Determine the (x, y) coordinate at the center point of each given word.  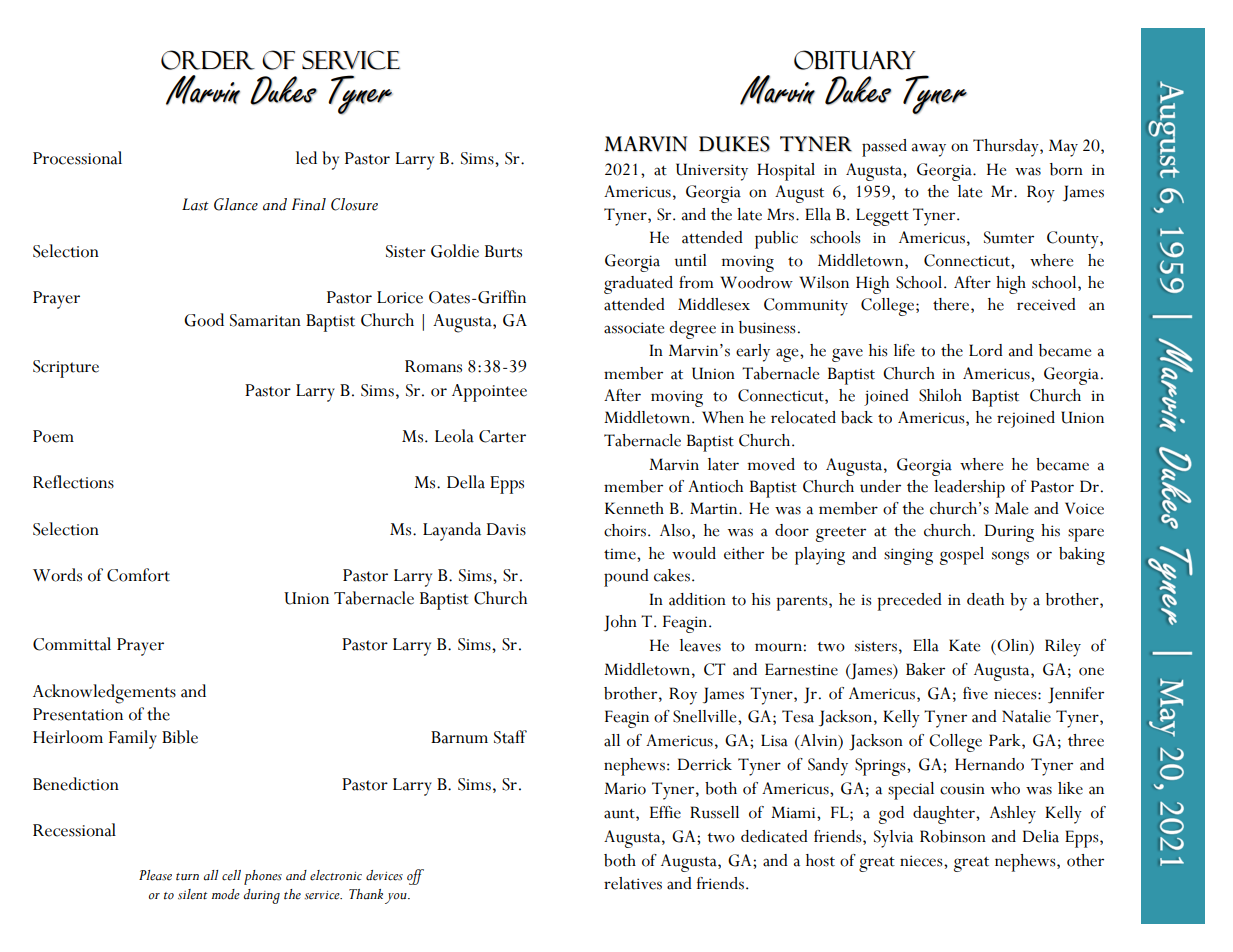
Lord (986, 350)
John (620, 623)
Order (208, 60)
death (985, 599)
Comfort (138, 575)
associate (634, 328)
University (712, 172)
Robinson (953, 836)
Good (204, 320)
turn (187, 877)
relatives (633, 883)
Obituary (854, 60)
